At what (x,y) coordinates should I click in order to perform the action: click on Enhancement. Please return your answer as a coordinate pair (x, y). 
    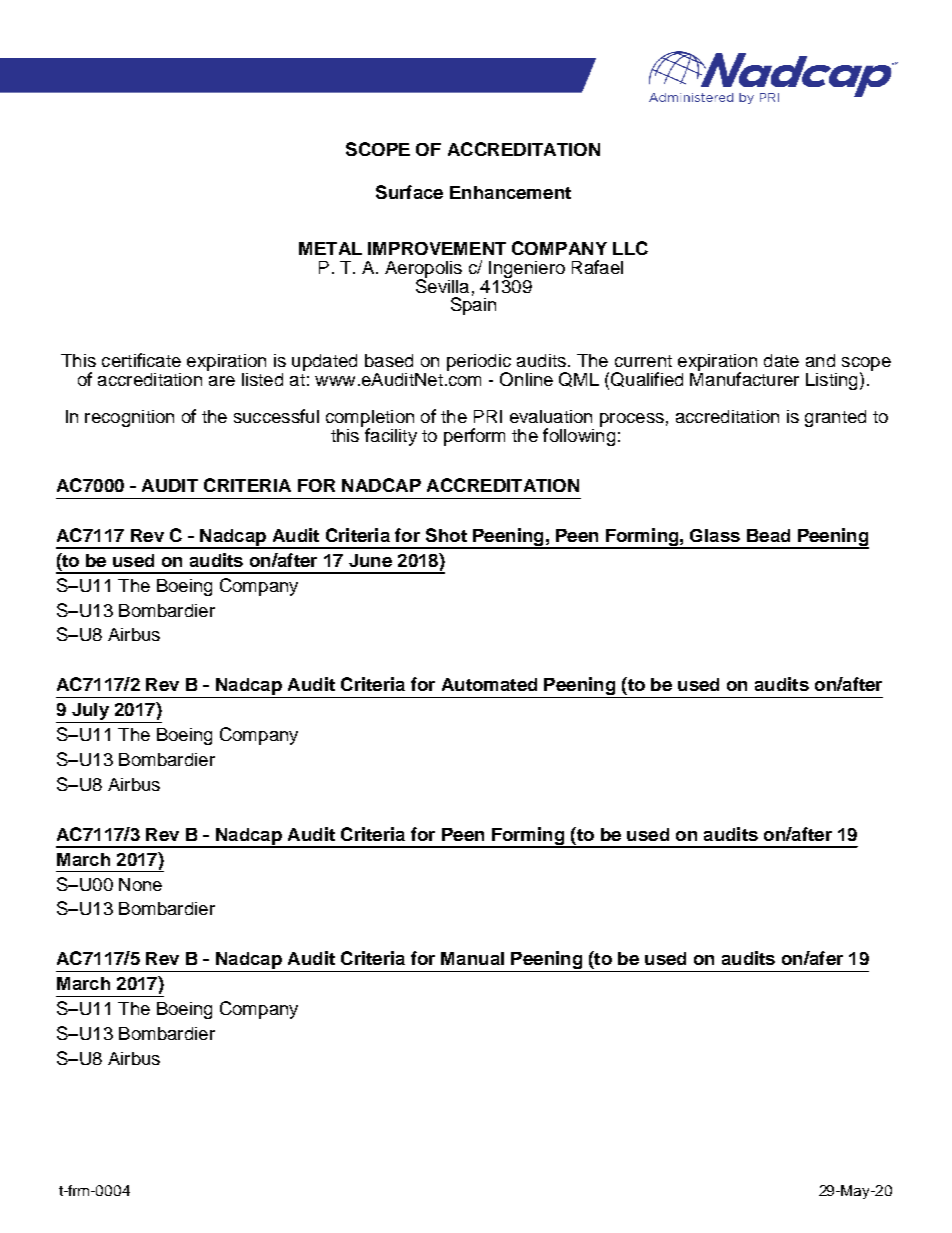
    Looking at the image, I should click on (510, 192).
